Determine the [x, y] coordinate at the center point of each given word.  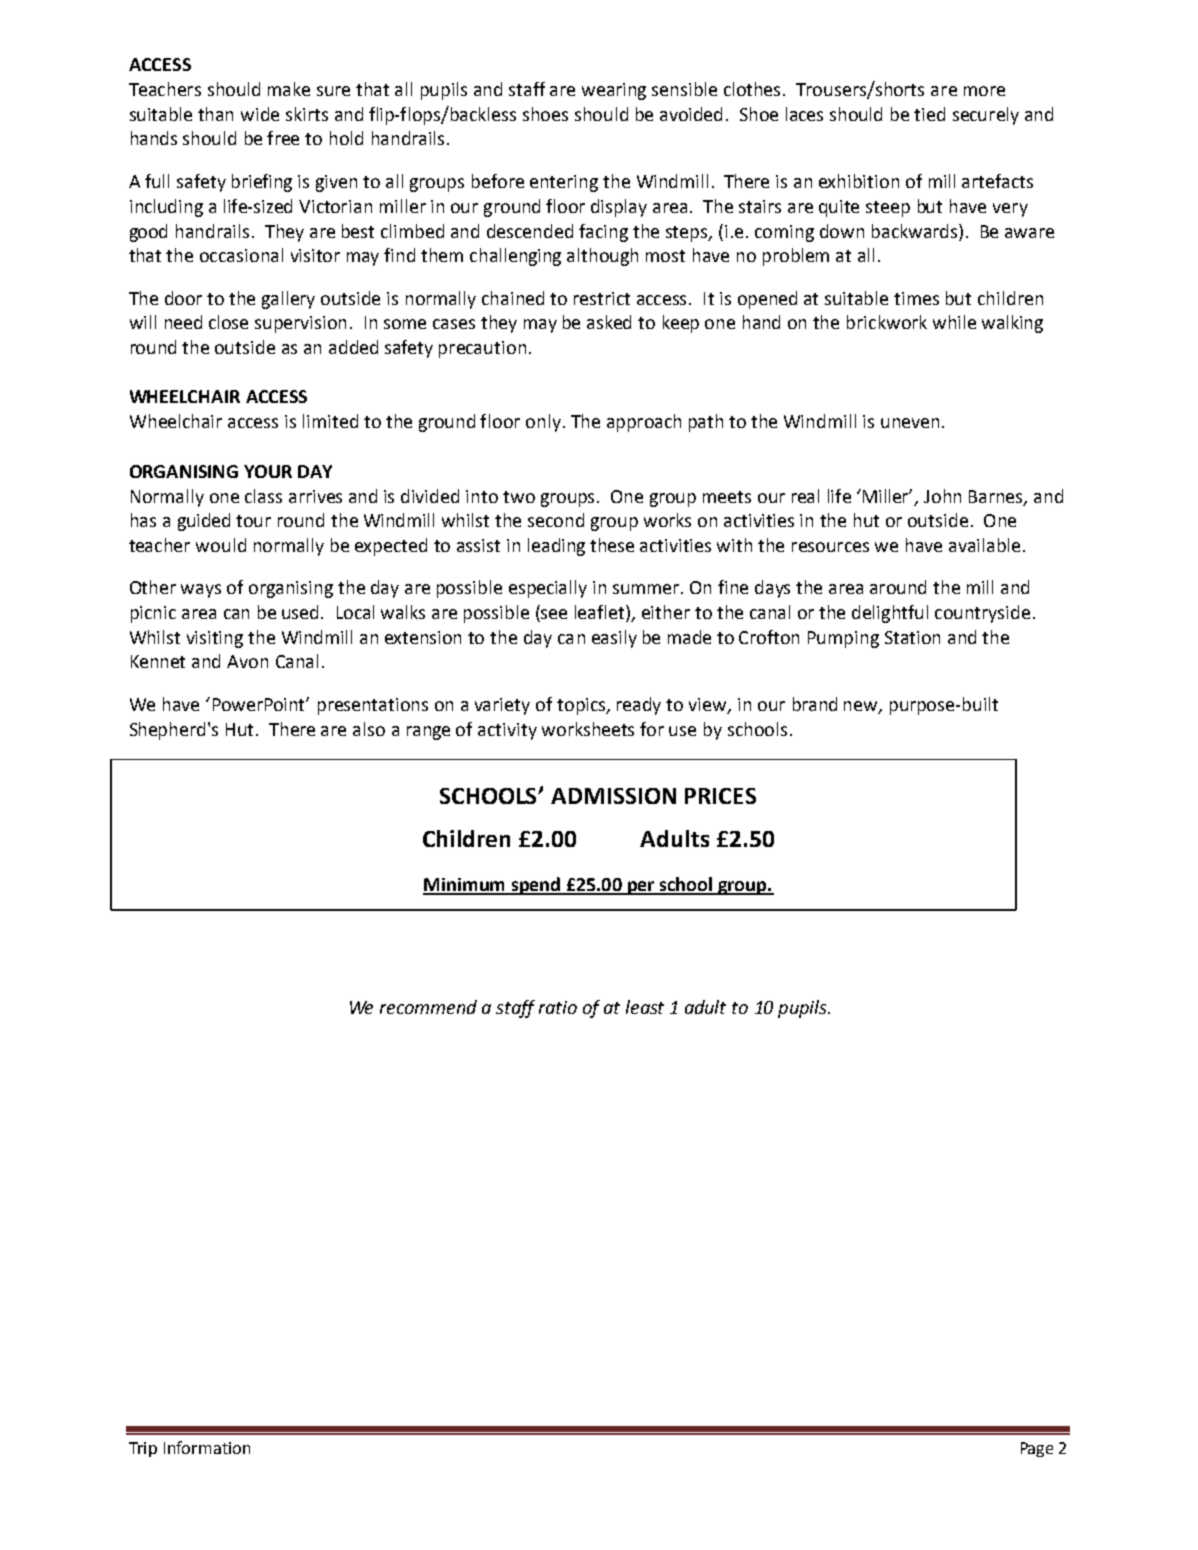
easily [614, 639]
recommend [428, 1007]
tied [929, 114]
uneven [910, 423]
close [228, 322]
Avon [247, 661]
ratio [558, 1007]
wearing [614, 91]
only [543, 423]
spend [535, 886]
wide [260, 114]
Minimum [465, 886]
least [645, 1007]
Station [912, 637]
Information [207, 1447]
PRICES [720, 796]
